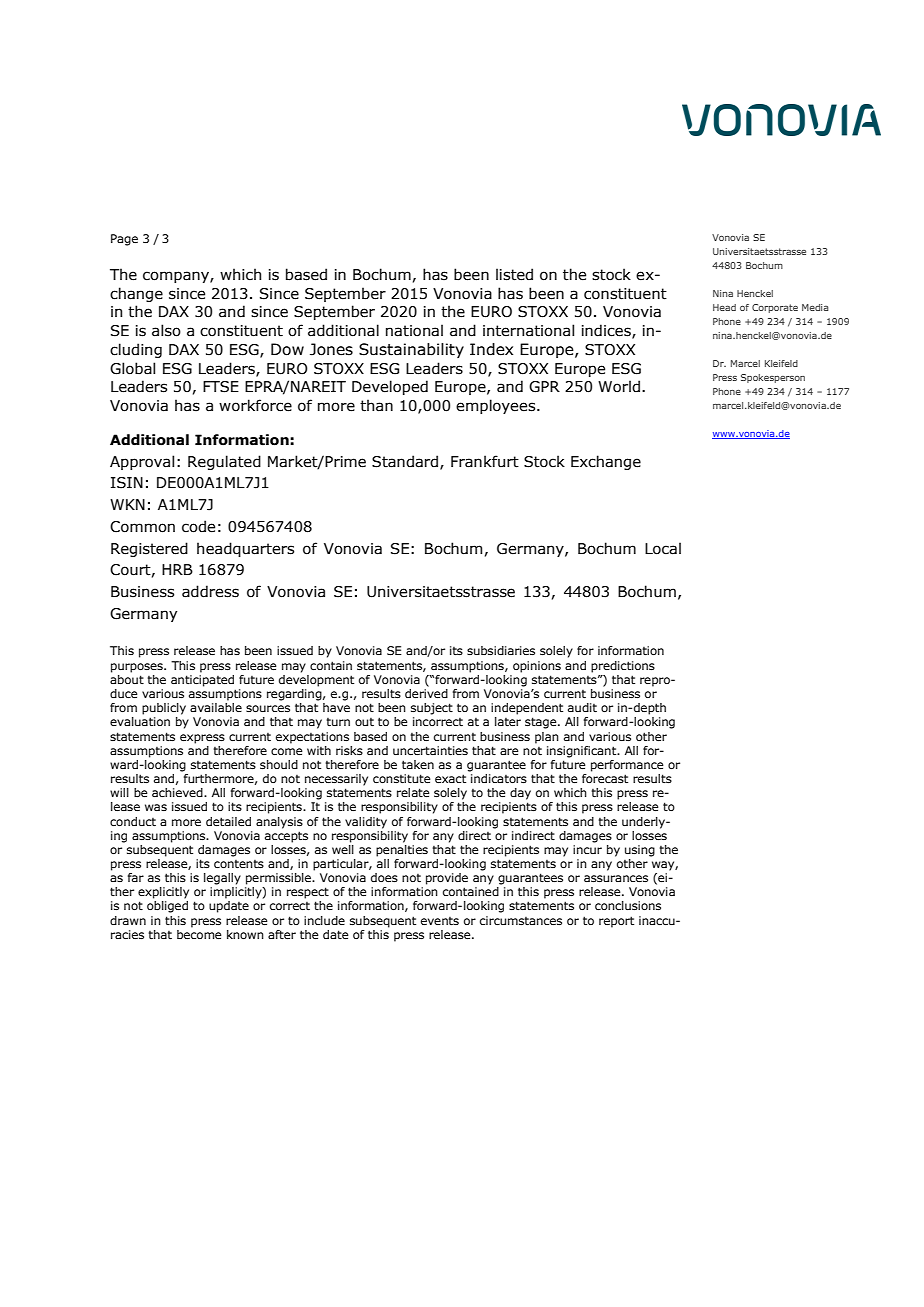 The width and height of the screenshot is (924, 1307). What do you see at coordinates (627, 766) in the screenshot?
I see `performance` at bounding box center [627, 766].
